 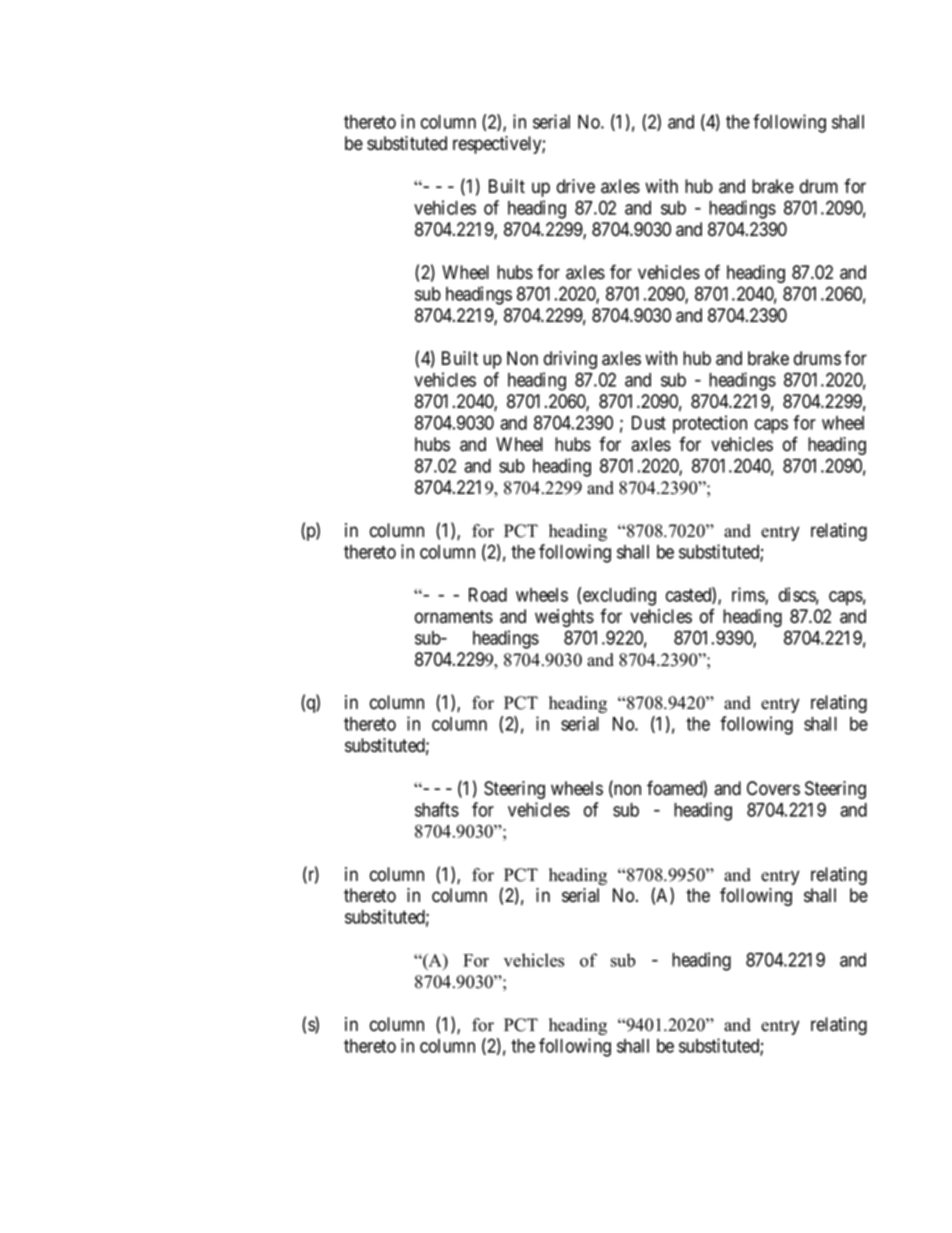 I want to click on protection, so click(x=710, y=424).
